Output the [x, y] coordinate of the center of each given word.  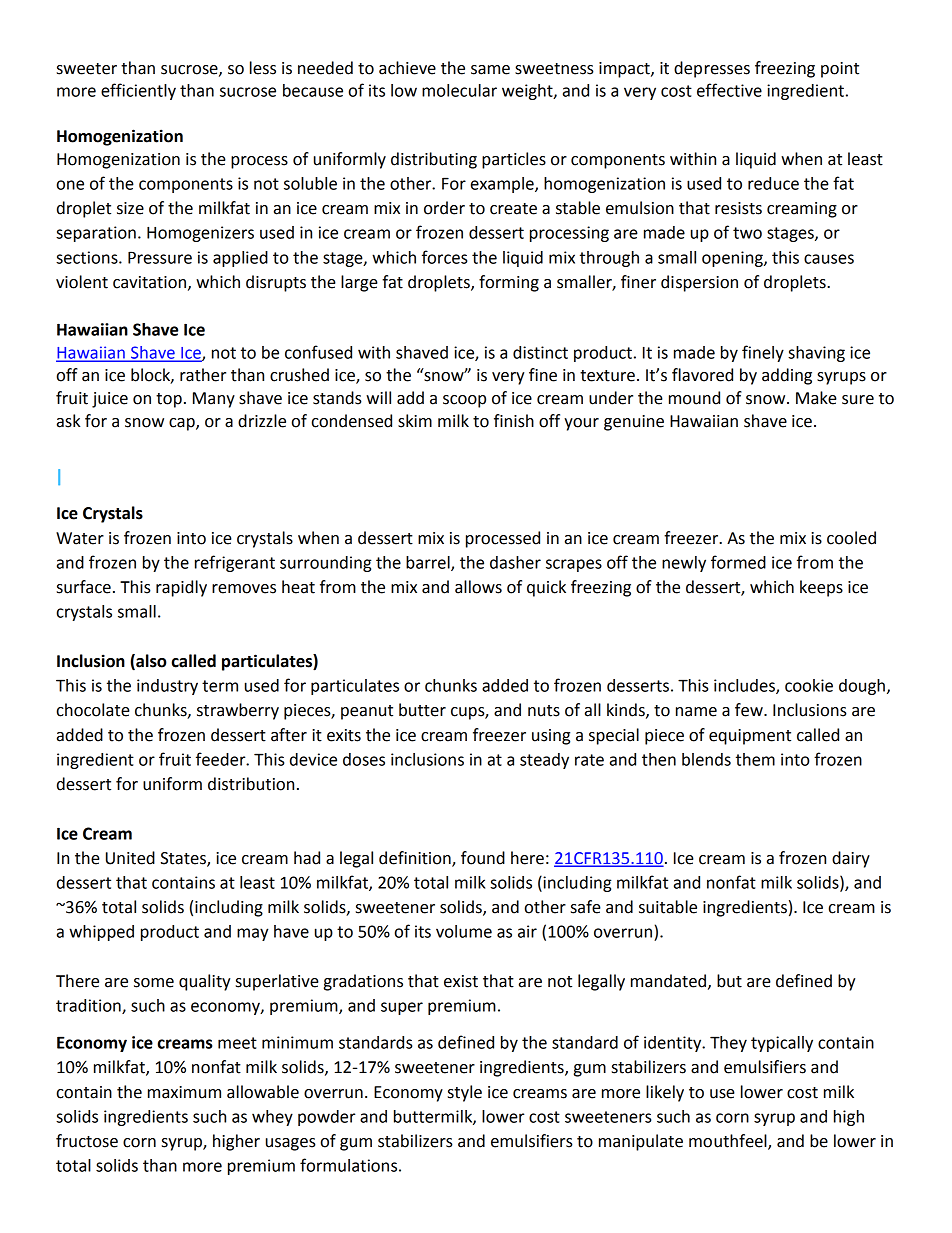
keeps [821, 588]
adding [787, 376]
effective [729, 90]
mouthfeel [729, 1142]
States [184, 859]
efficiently [138, 91]
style [465, 1093]
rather [203, 375]
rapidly [181, 588]
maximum [184, 1092]
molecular [459, 90]
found [483, 858]
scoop [464, 401]
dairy [851, 859]
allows [478, 587]
